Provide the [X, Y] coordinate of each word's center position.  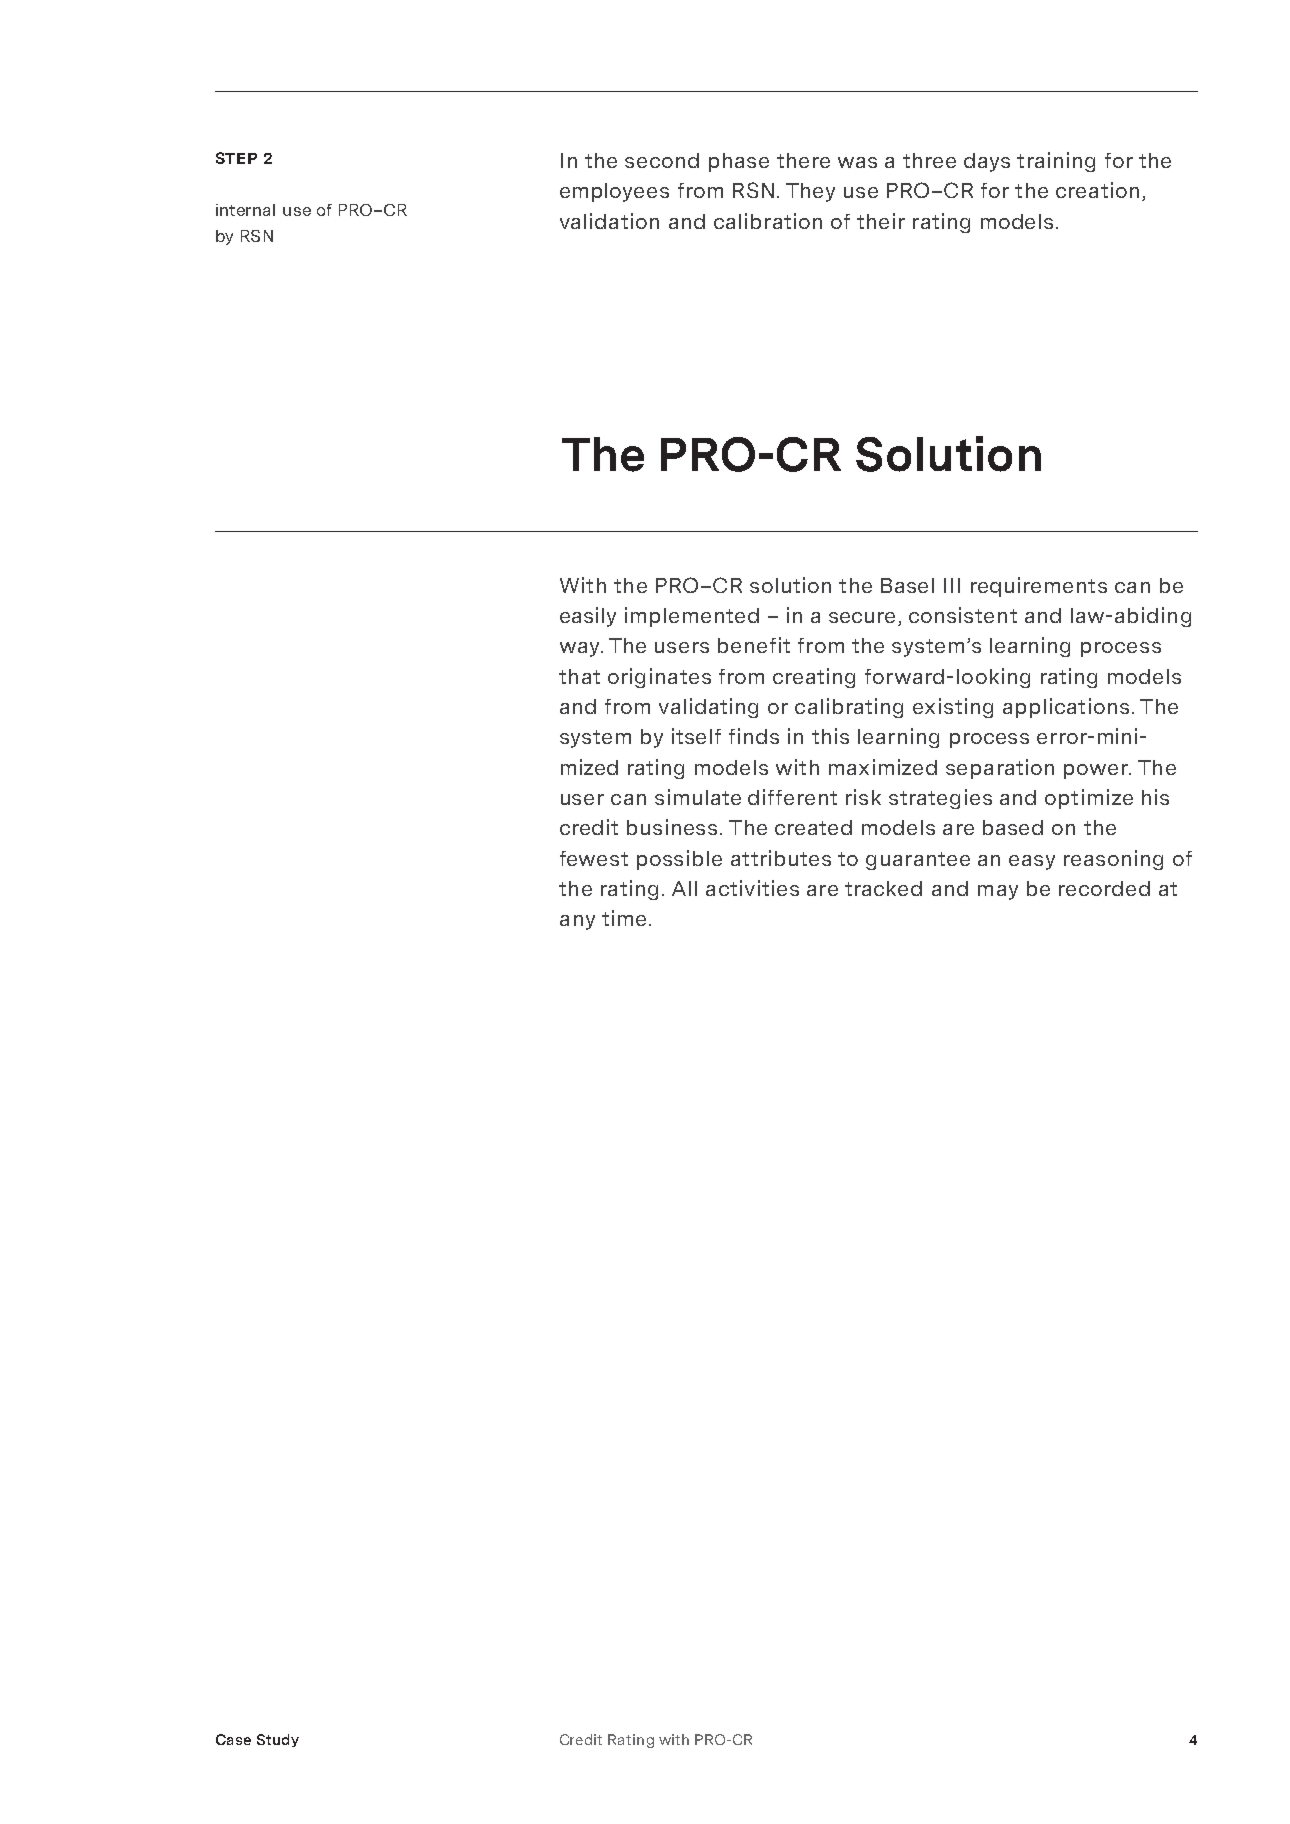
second [662, 160]
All [684, 888]
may [998, 892]
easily [588, 617]
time [624, 918]
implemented [692, 617]
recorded [1104, 888]
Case [233, 1739]
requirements [1039, 587]
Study [278, 1740]
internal [245, 210]
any [577, 922]
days [987, 162]
